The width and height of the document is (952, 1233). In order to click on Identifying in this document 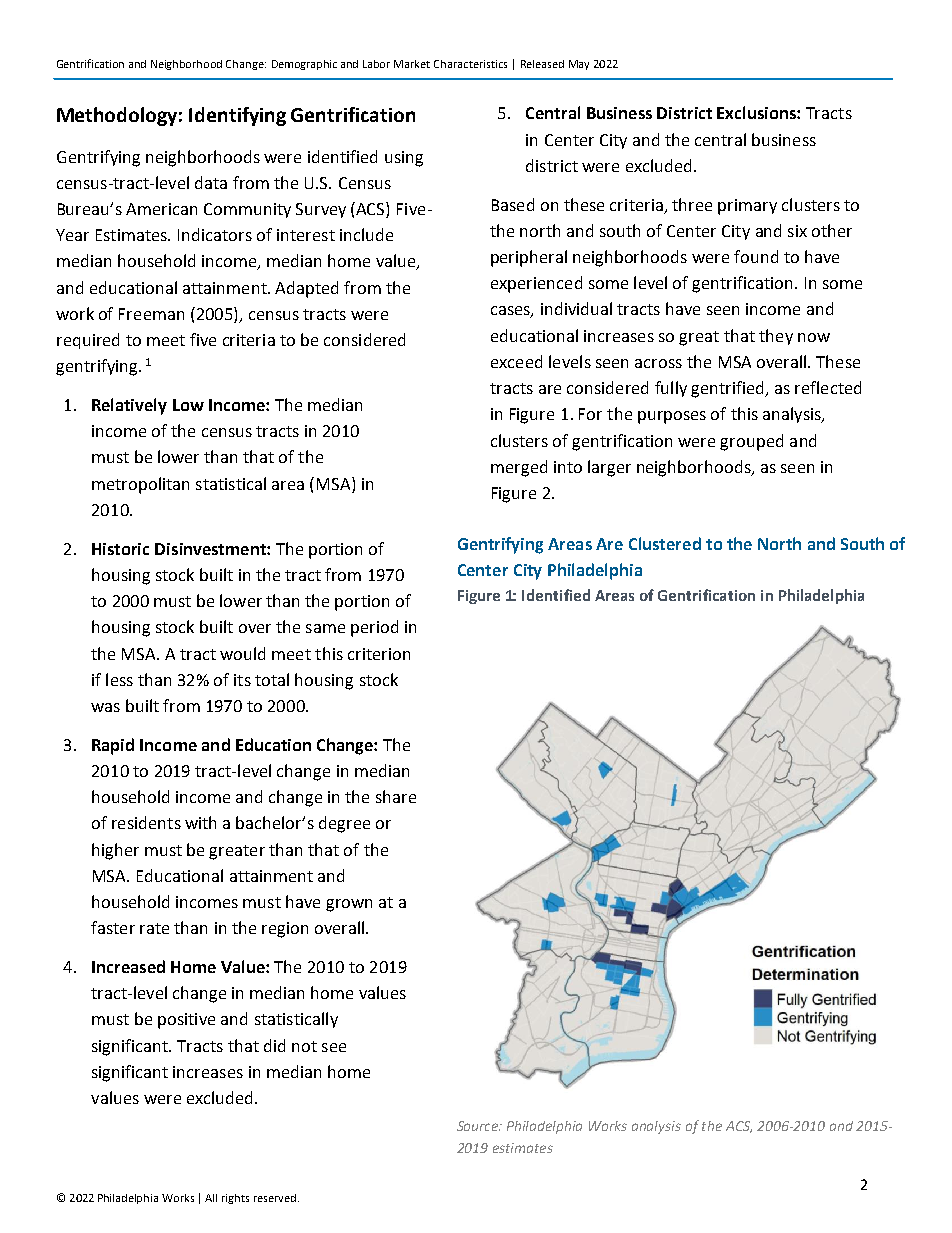, I will do `click(237, 116)`.
